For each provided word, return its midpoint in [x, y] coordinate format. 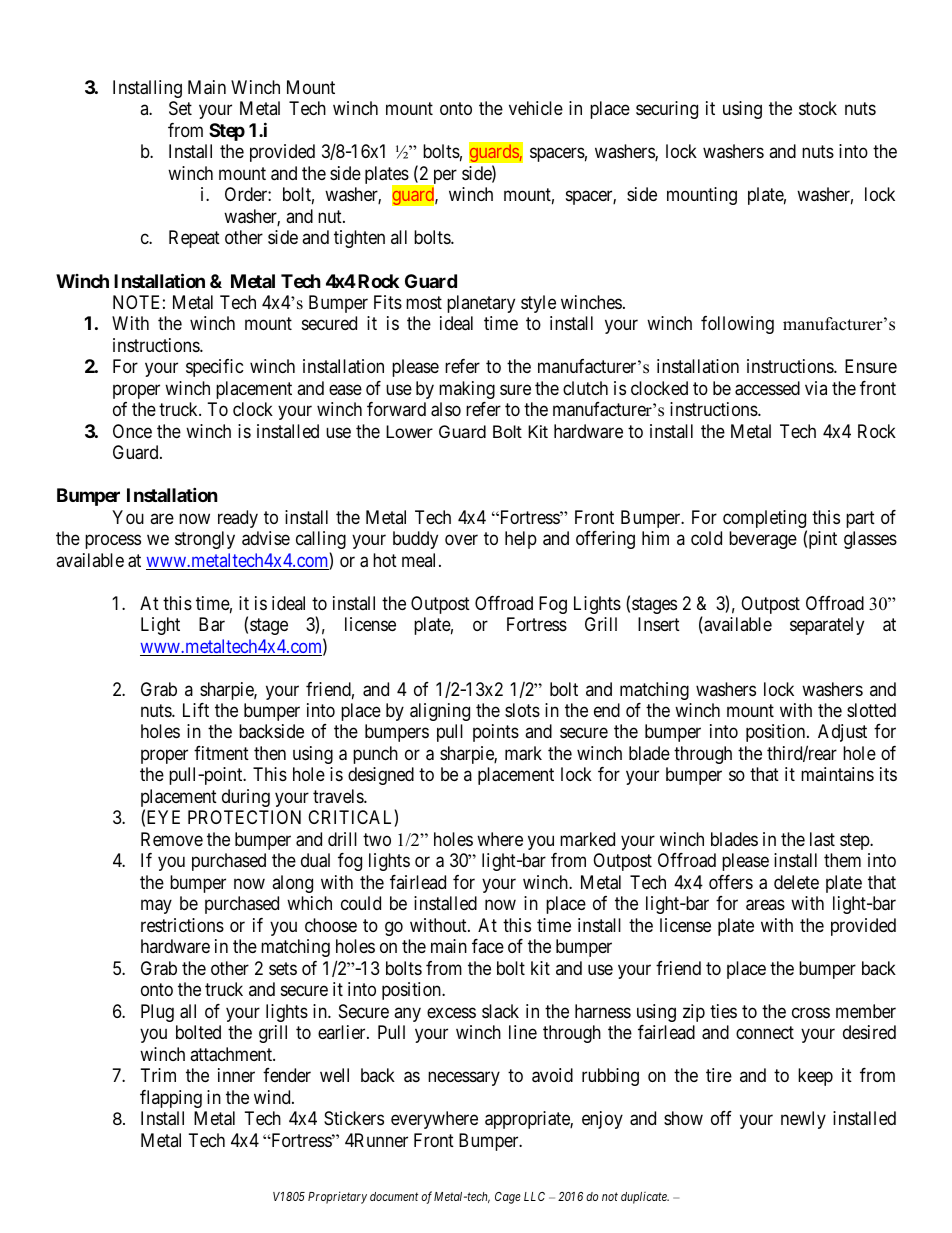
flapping [171, 1099]
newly [803, 1120]
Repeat [194, 239]
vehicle [536, 108]
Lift [196, 710]
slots [522, 710]
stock [818, 108]
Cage [508, 1198]
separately [827, 626]
